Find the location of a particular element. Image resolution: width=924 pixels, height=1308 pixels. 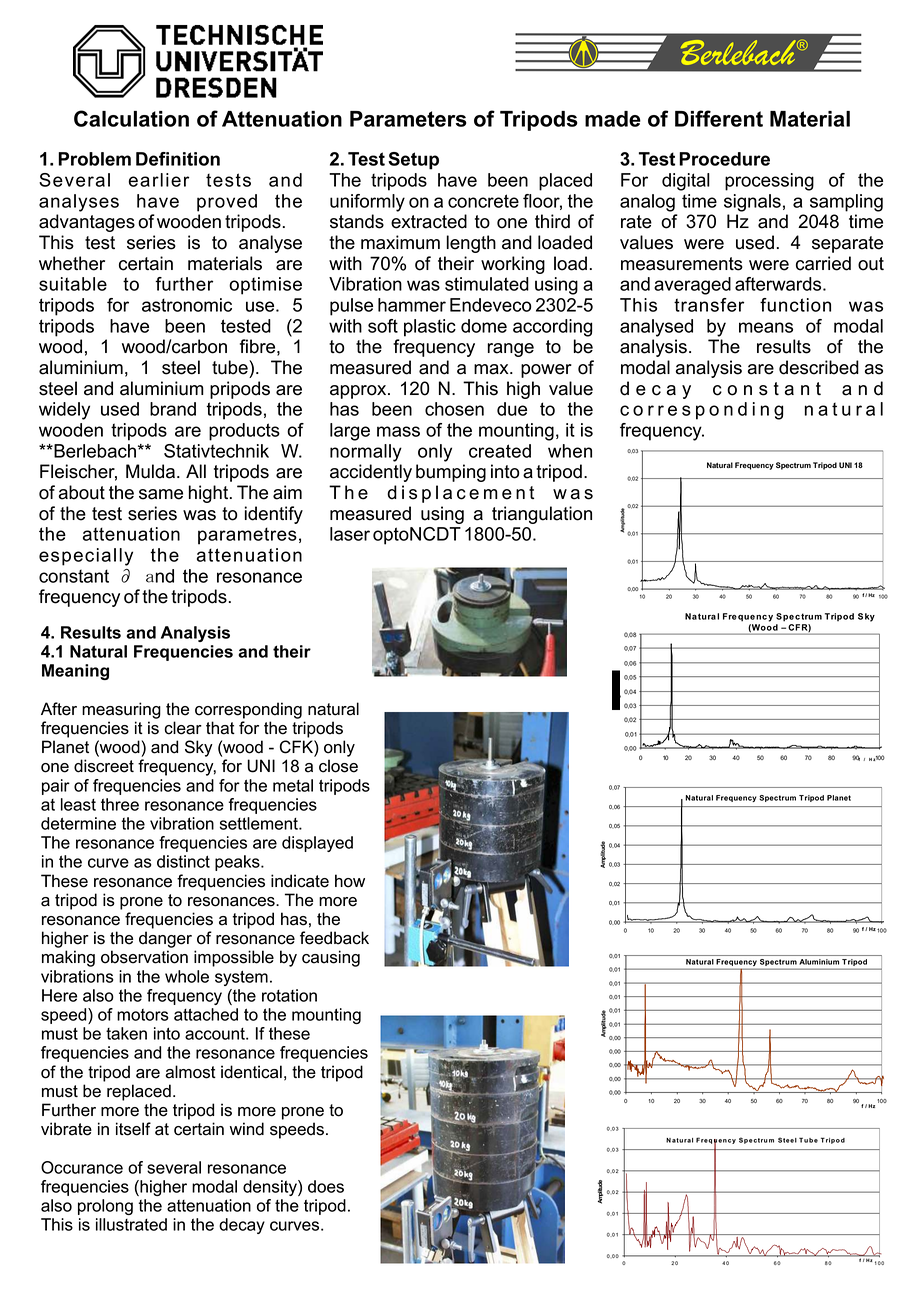

discreet is located at coordinates (104, 766).
